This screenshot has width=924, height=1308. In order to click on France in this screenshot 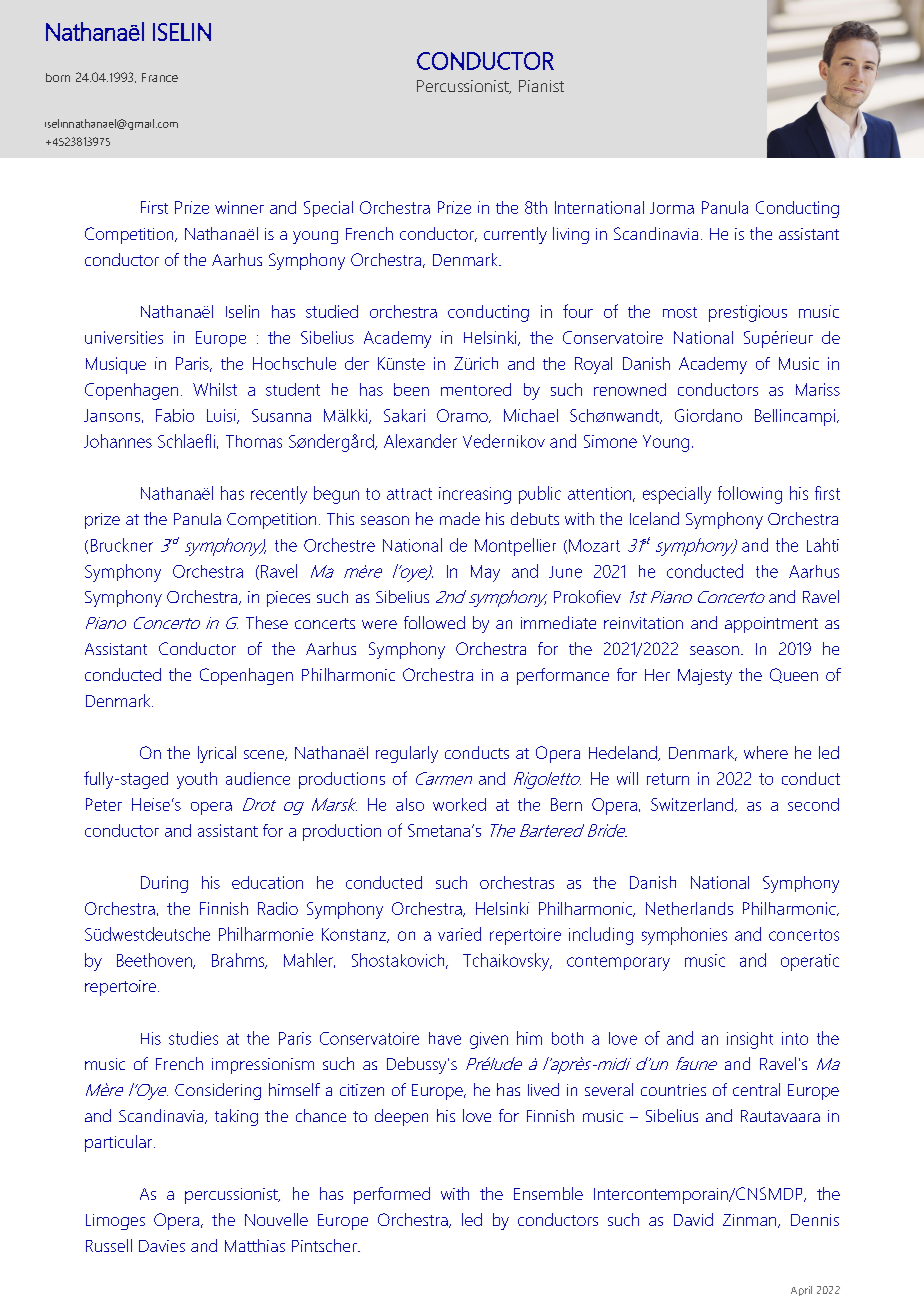, I will do `click(160, 77)`.
